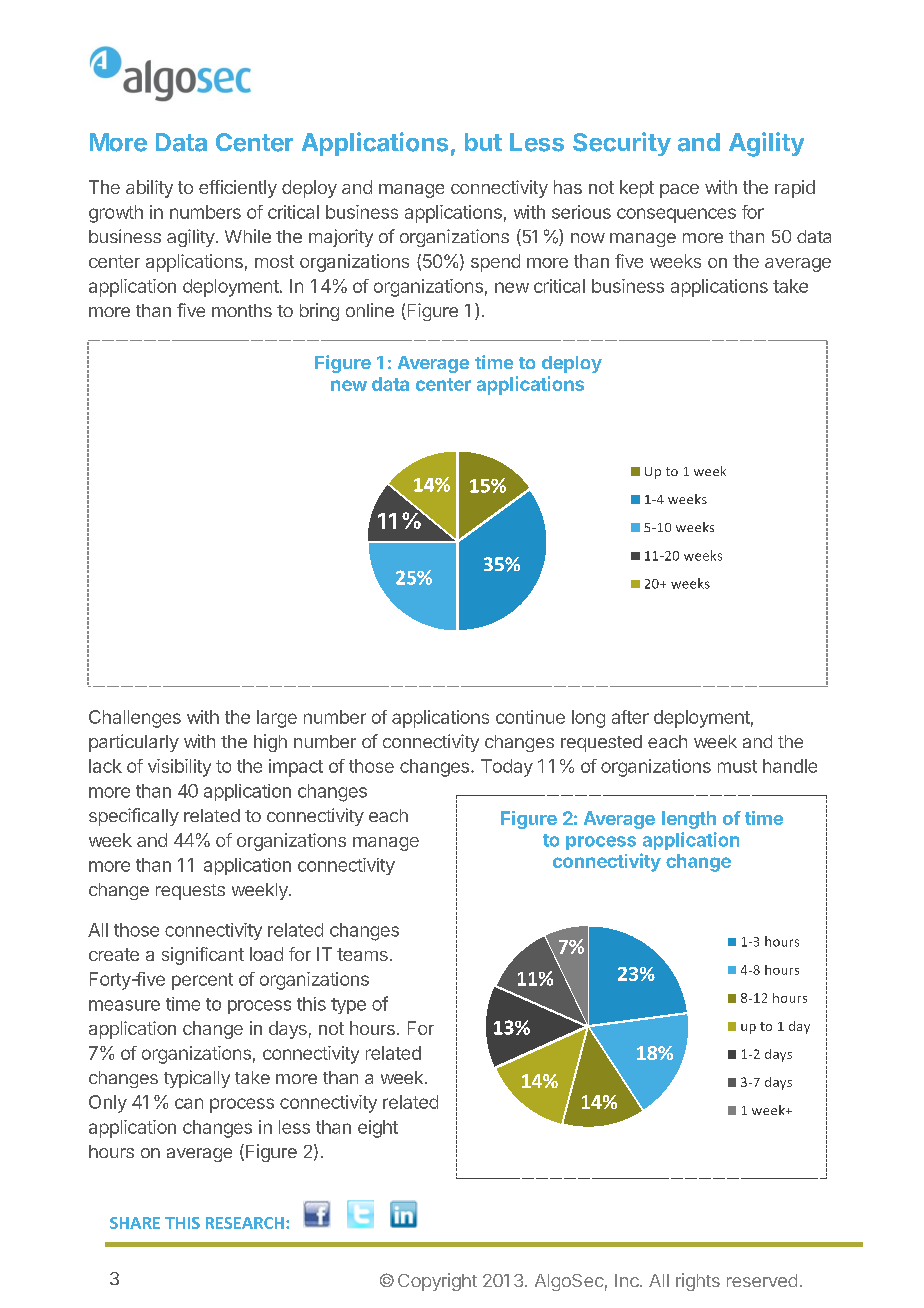 The width and height of the screenshot is (924, 1308). Describe the element at coordinates (135, 719) in the screenshot. I see `Challenges` at that location.
